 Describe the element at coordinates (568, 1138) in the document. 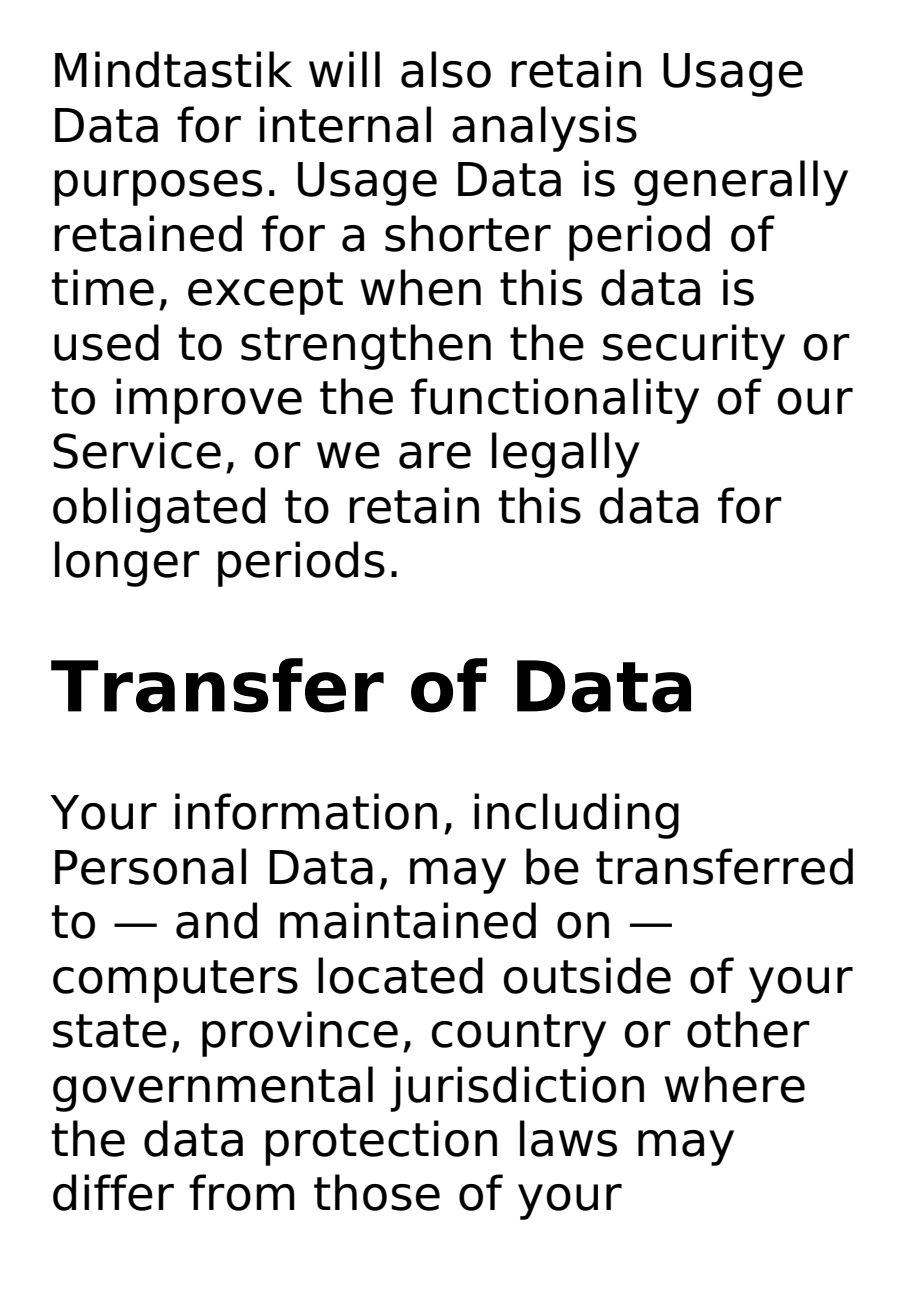

I see `laws` at that location.
